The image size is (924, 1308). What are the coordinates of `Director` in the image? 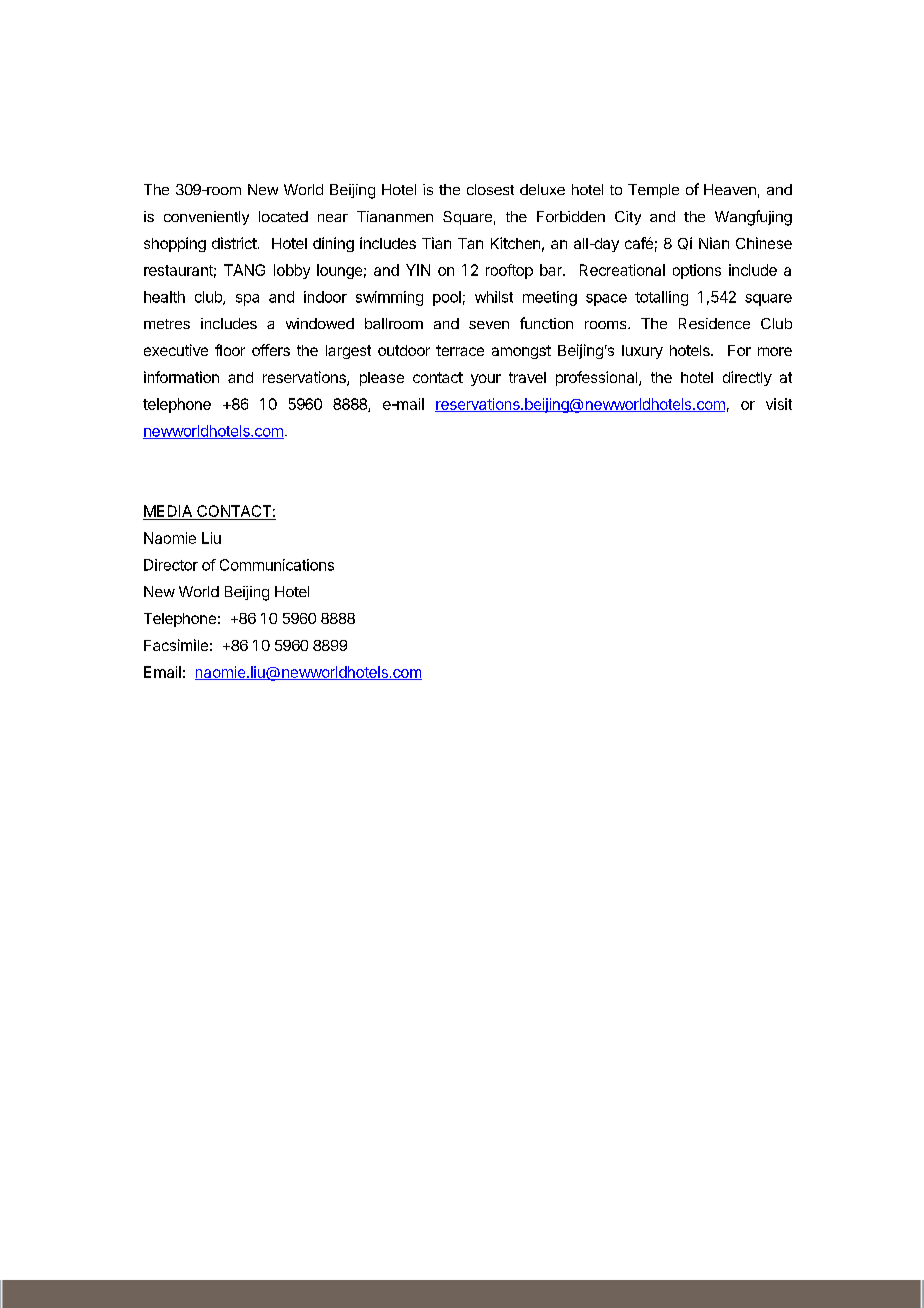 It's located at (171, 565).
